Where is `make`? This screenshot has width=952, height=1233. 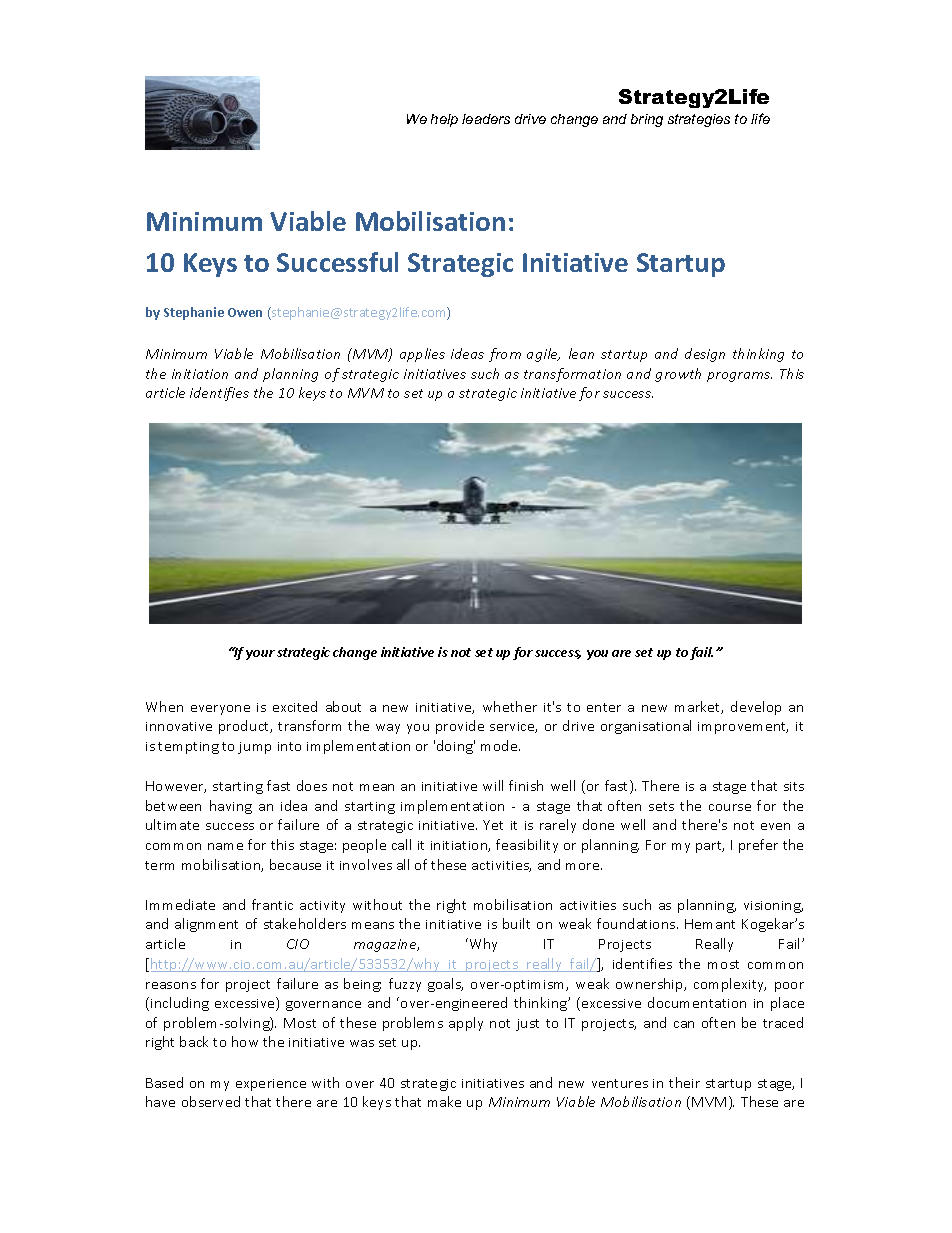 make is located at coordinates (444, 1101).
